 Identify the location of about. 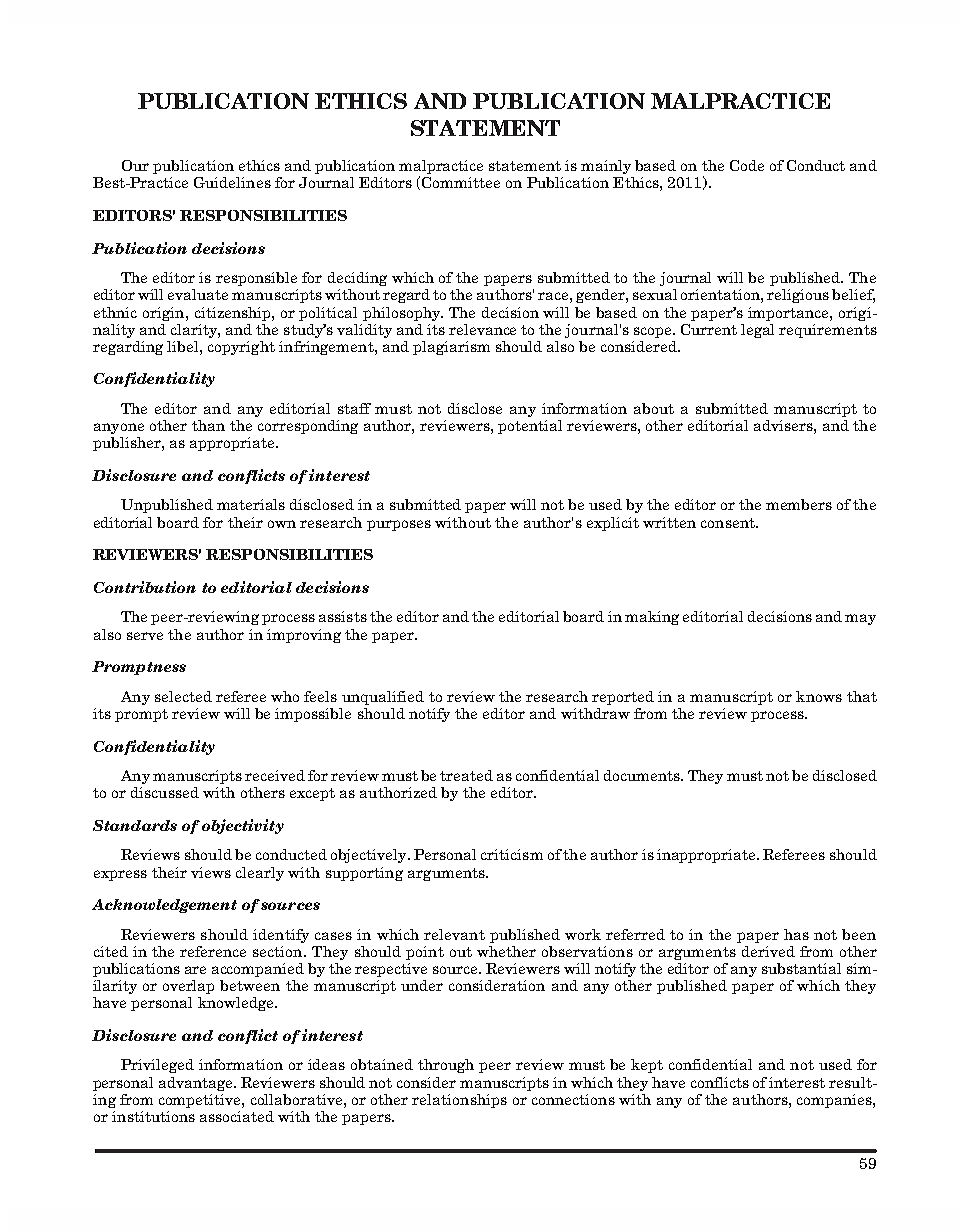
(654, 408).
